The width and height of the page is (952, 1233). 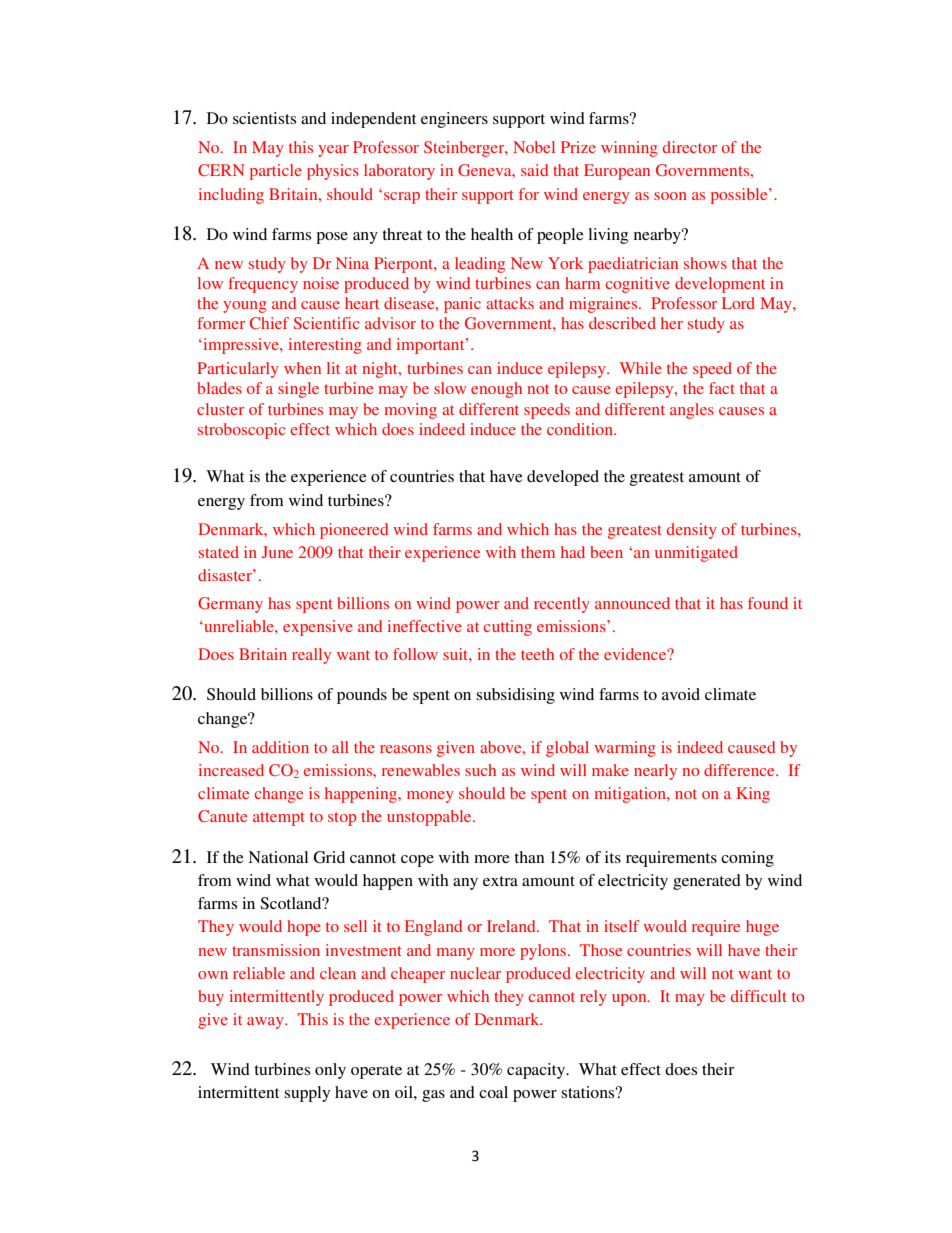 What do you see at coordinates (318, 628) in the page?
I see `expensive` at bounding box center [318, 628].
